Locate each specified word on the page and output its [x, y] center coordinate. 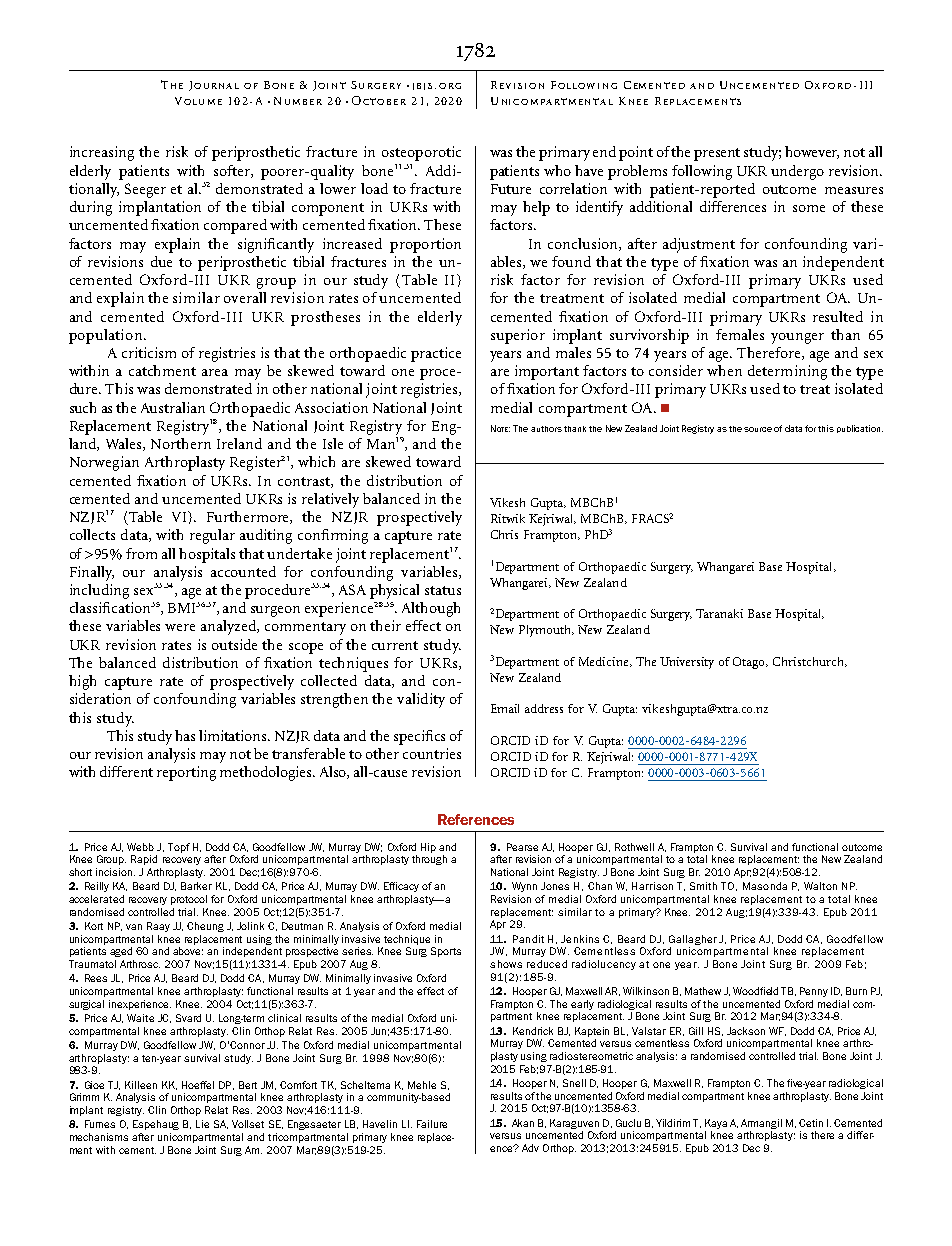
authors [546, 429]
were [180, 627]
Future [511, 189]
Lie [202, 1124]
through [429, 860]
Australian [173, 407]
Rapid [144, 860]
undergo [797, 172]
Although [431, 609]
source [758, 429]
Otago [750, 663]
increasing [102, 153]
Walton [820, 886]
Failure [432, 1124]
